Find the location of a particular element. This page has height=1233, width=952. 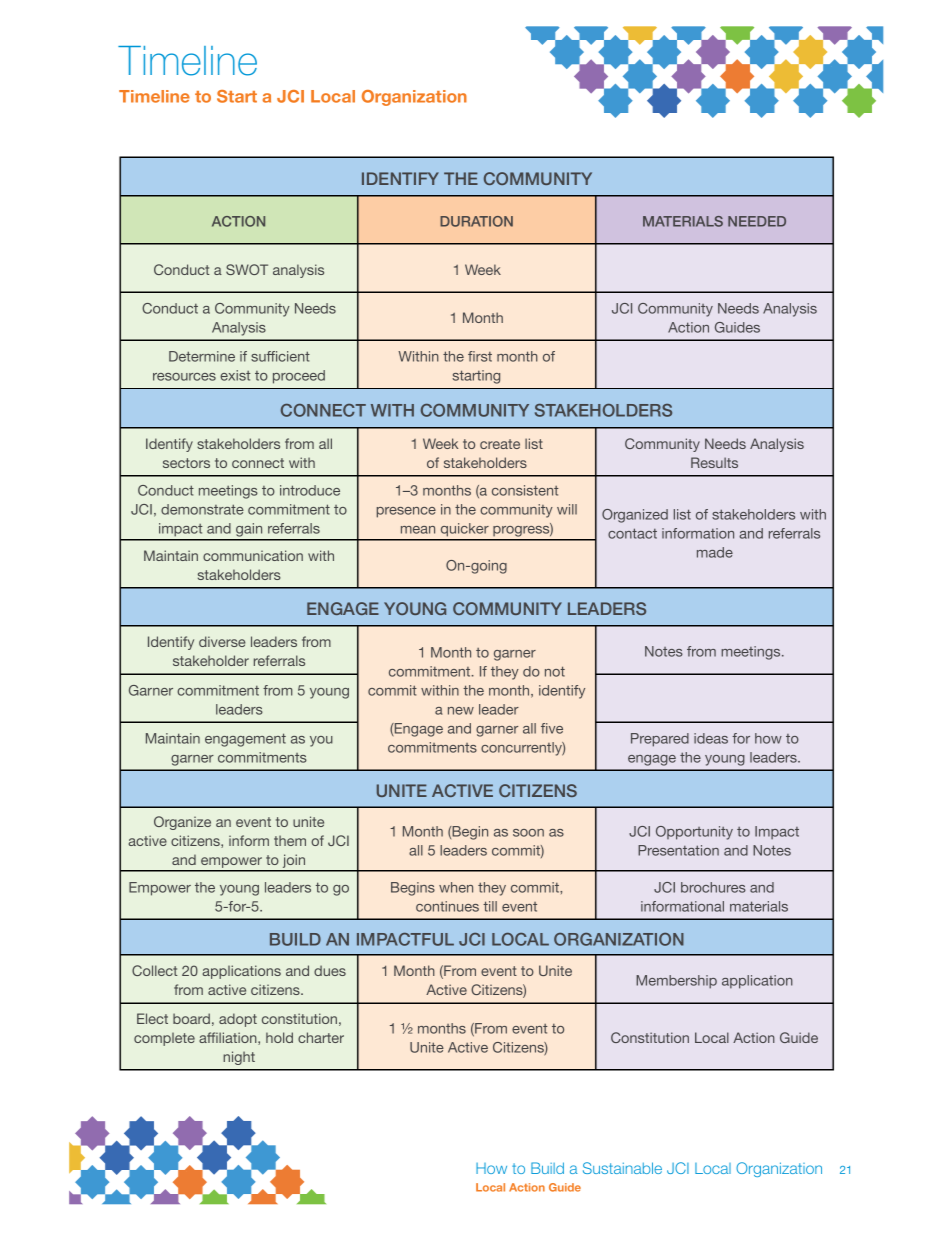

SWOT is located at coordinates (247, 269).
